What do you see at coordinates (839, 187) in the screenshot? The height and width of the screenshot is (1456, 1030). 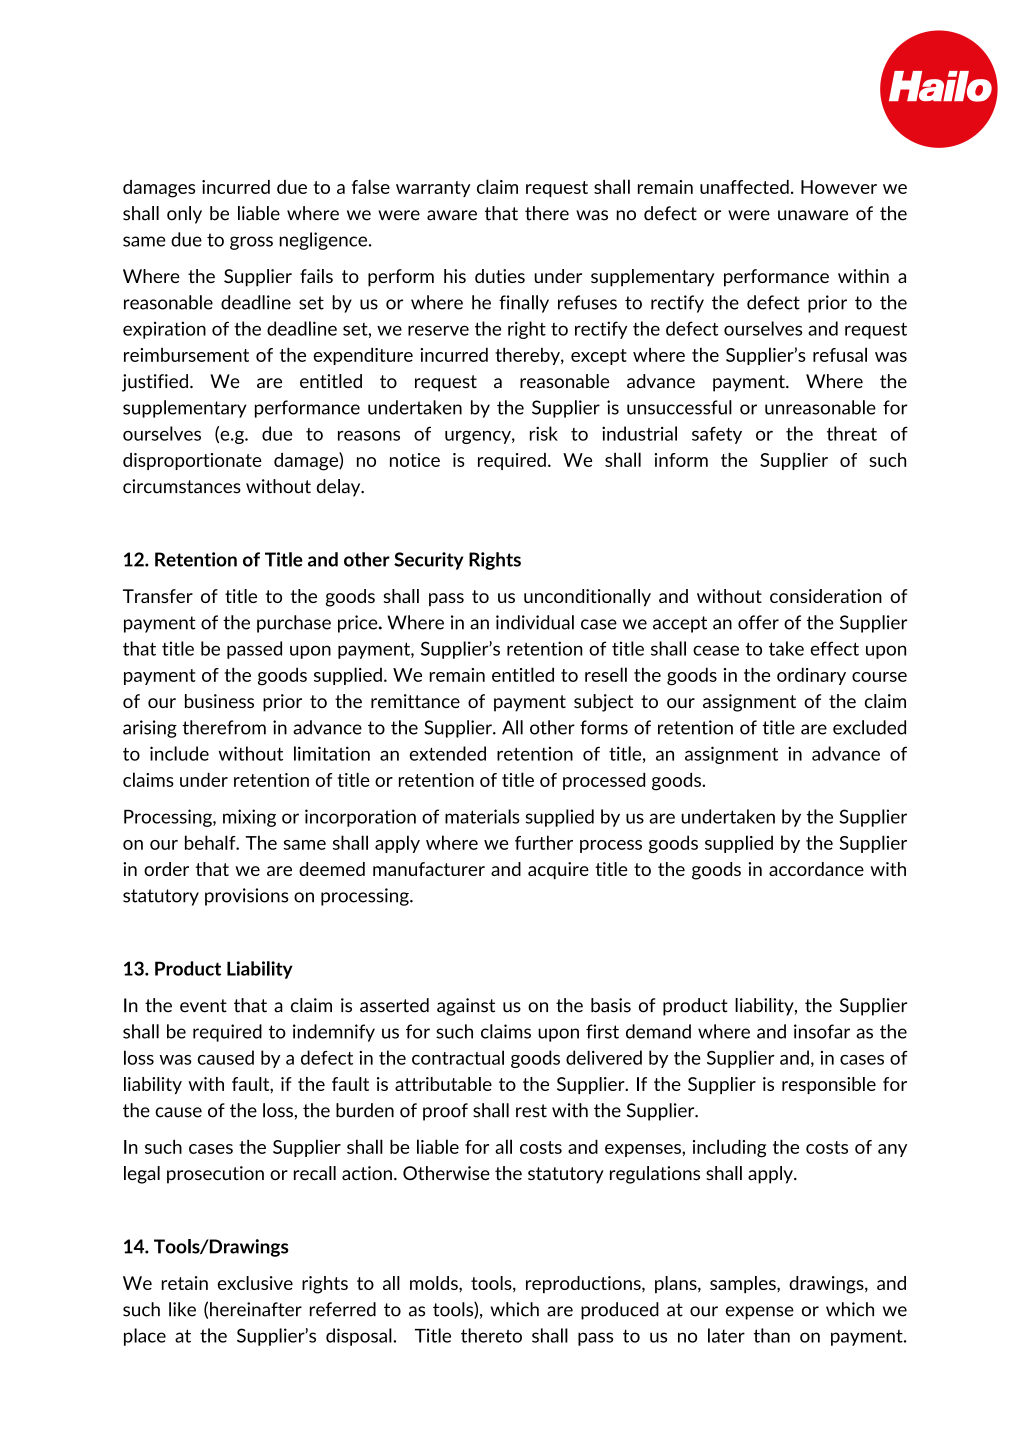 I see `However` at bounding box center [839, 187].
